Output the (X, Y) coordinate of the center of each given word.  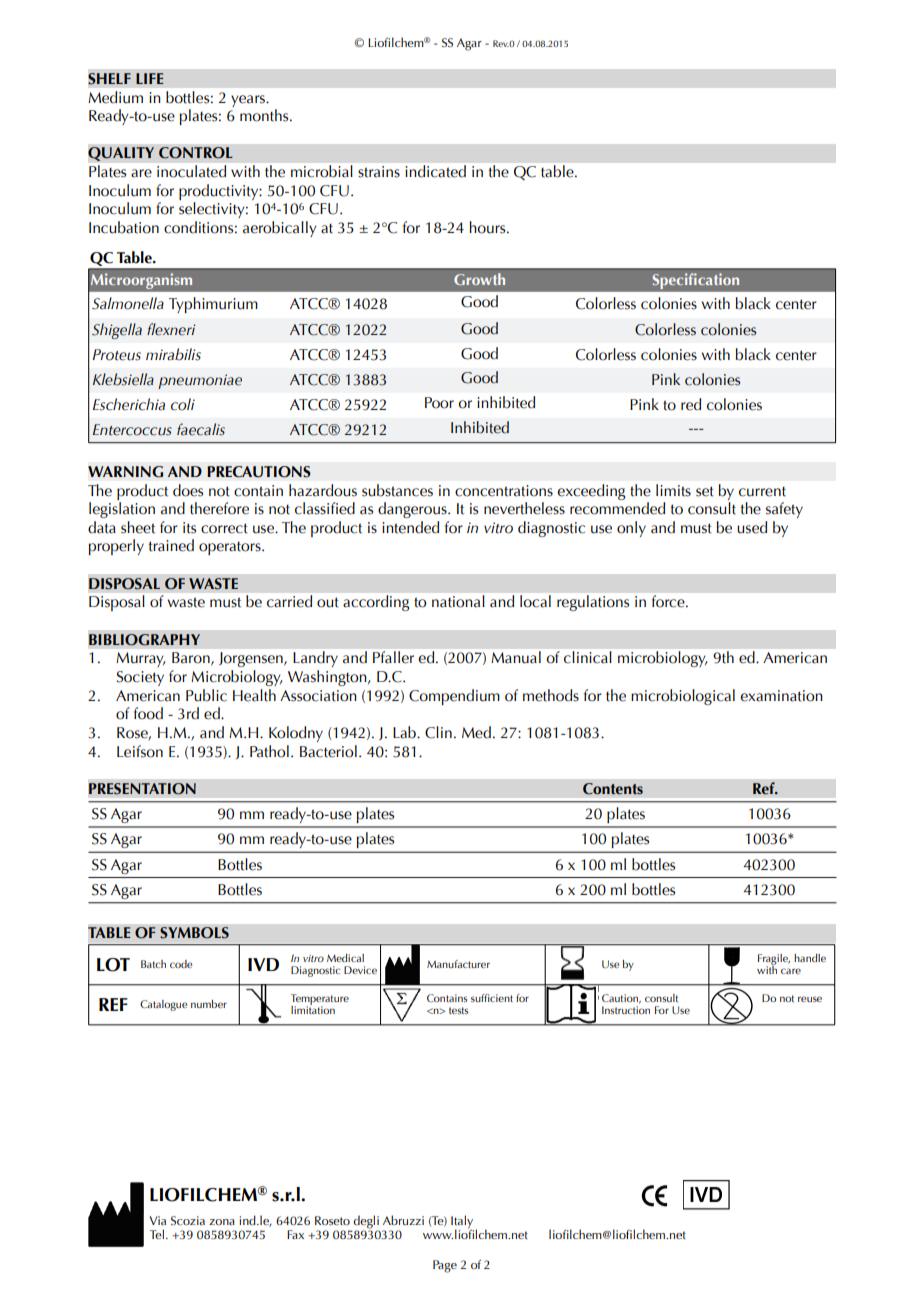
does (188, 490)
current (762, 492)
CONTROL (196, 153)
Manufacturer (458, 964)
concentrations (504, 491)
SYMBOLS (194, 933)
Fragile (774, 960)
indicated (436, 171)
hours (488, 227)
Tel (157, 1234)
